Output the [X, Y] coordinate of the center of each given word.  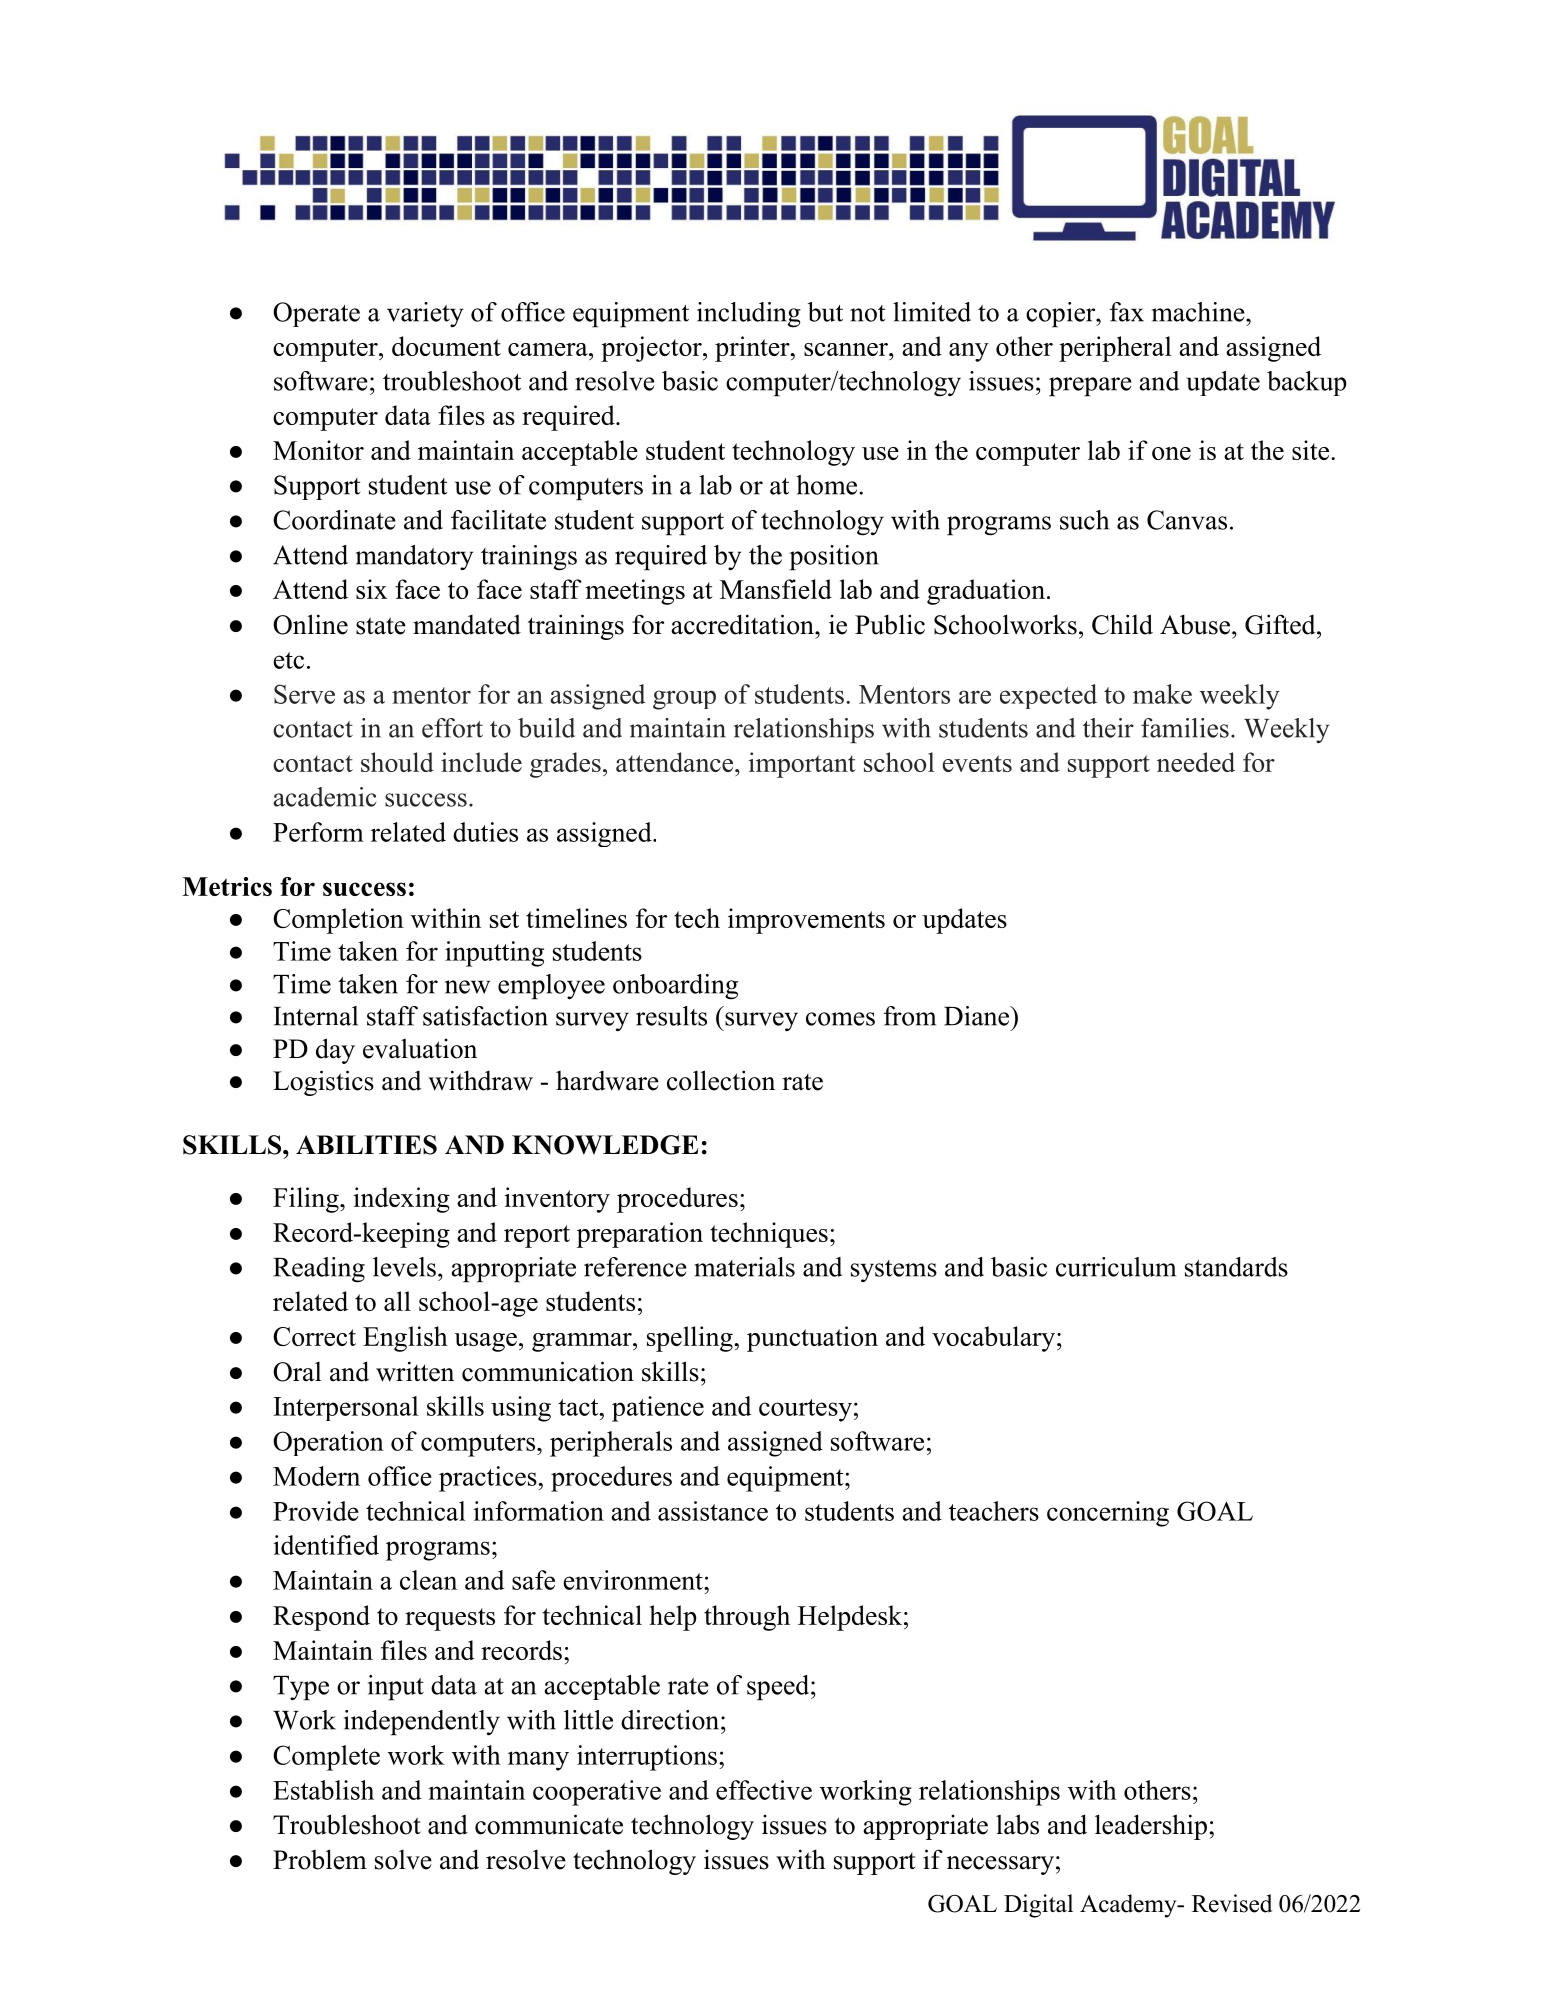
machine [1199, 312]
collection [721, 1080]
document [446, 346]
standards [1236, 1267]
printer [753, 349]
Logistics [323, 1083]
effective [764, 1790]
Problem [320, 1859]
